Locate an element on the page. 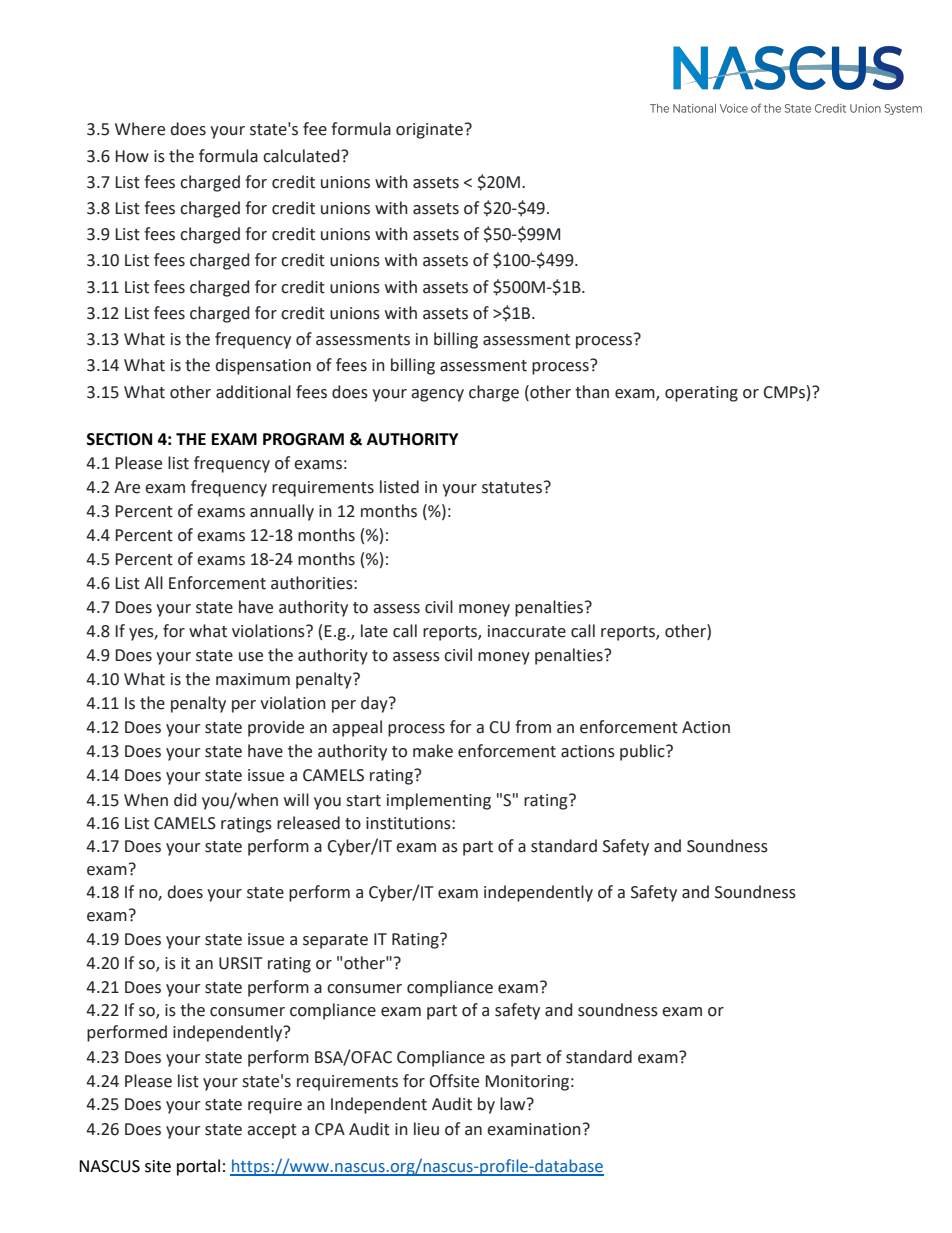 The image size is (952, 1233). start is located at coordinates (363, 801).
